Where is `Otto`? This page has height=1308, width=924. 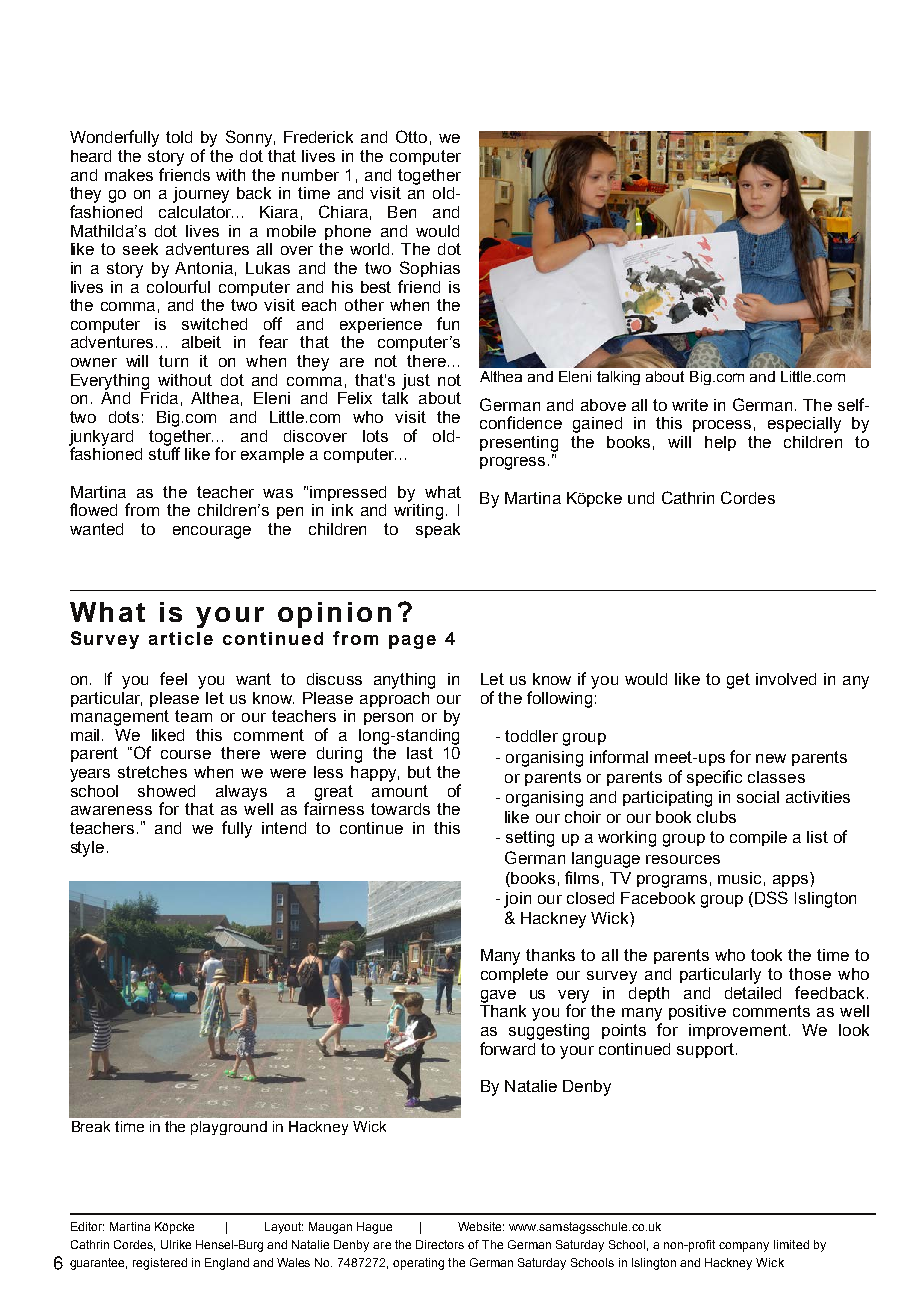
Otto is located at coordinates (411, 136).
